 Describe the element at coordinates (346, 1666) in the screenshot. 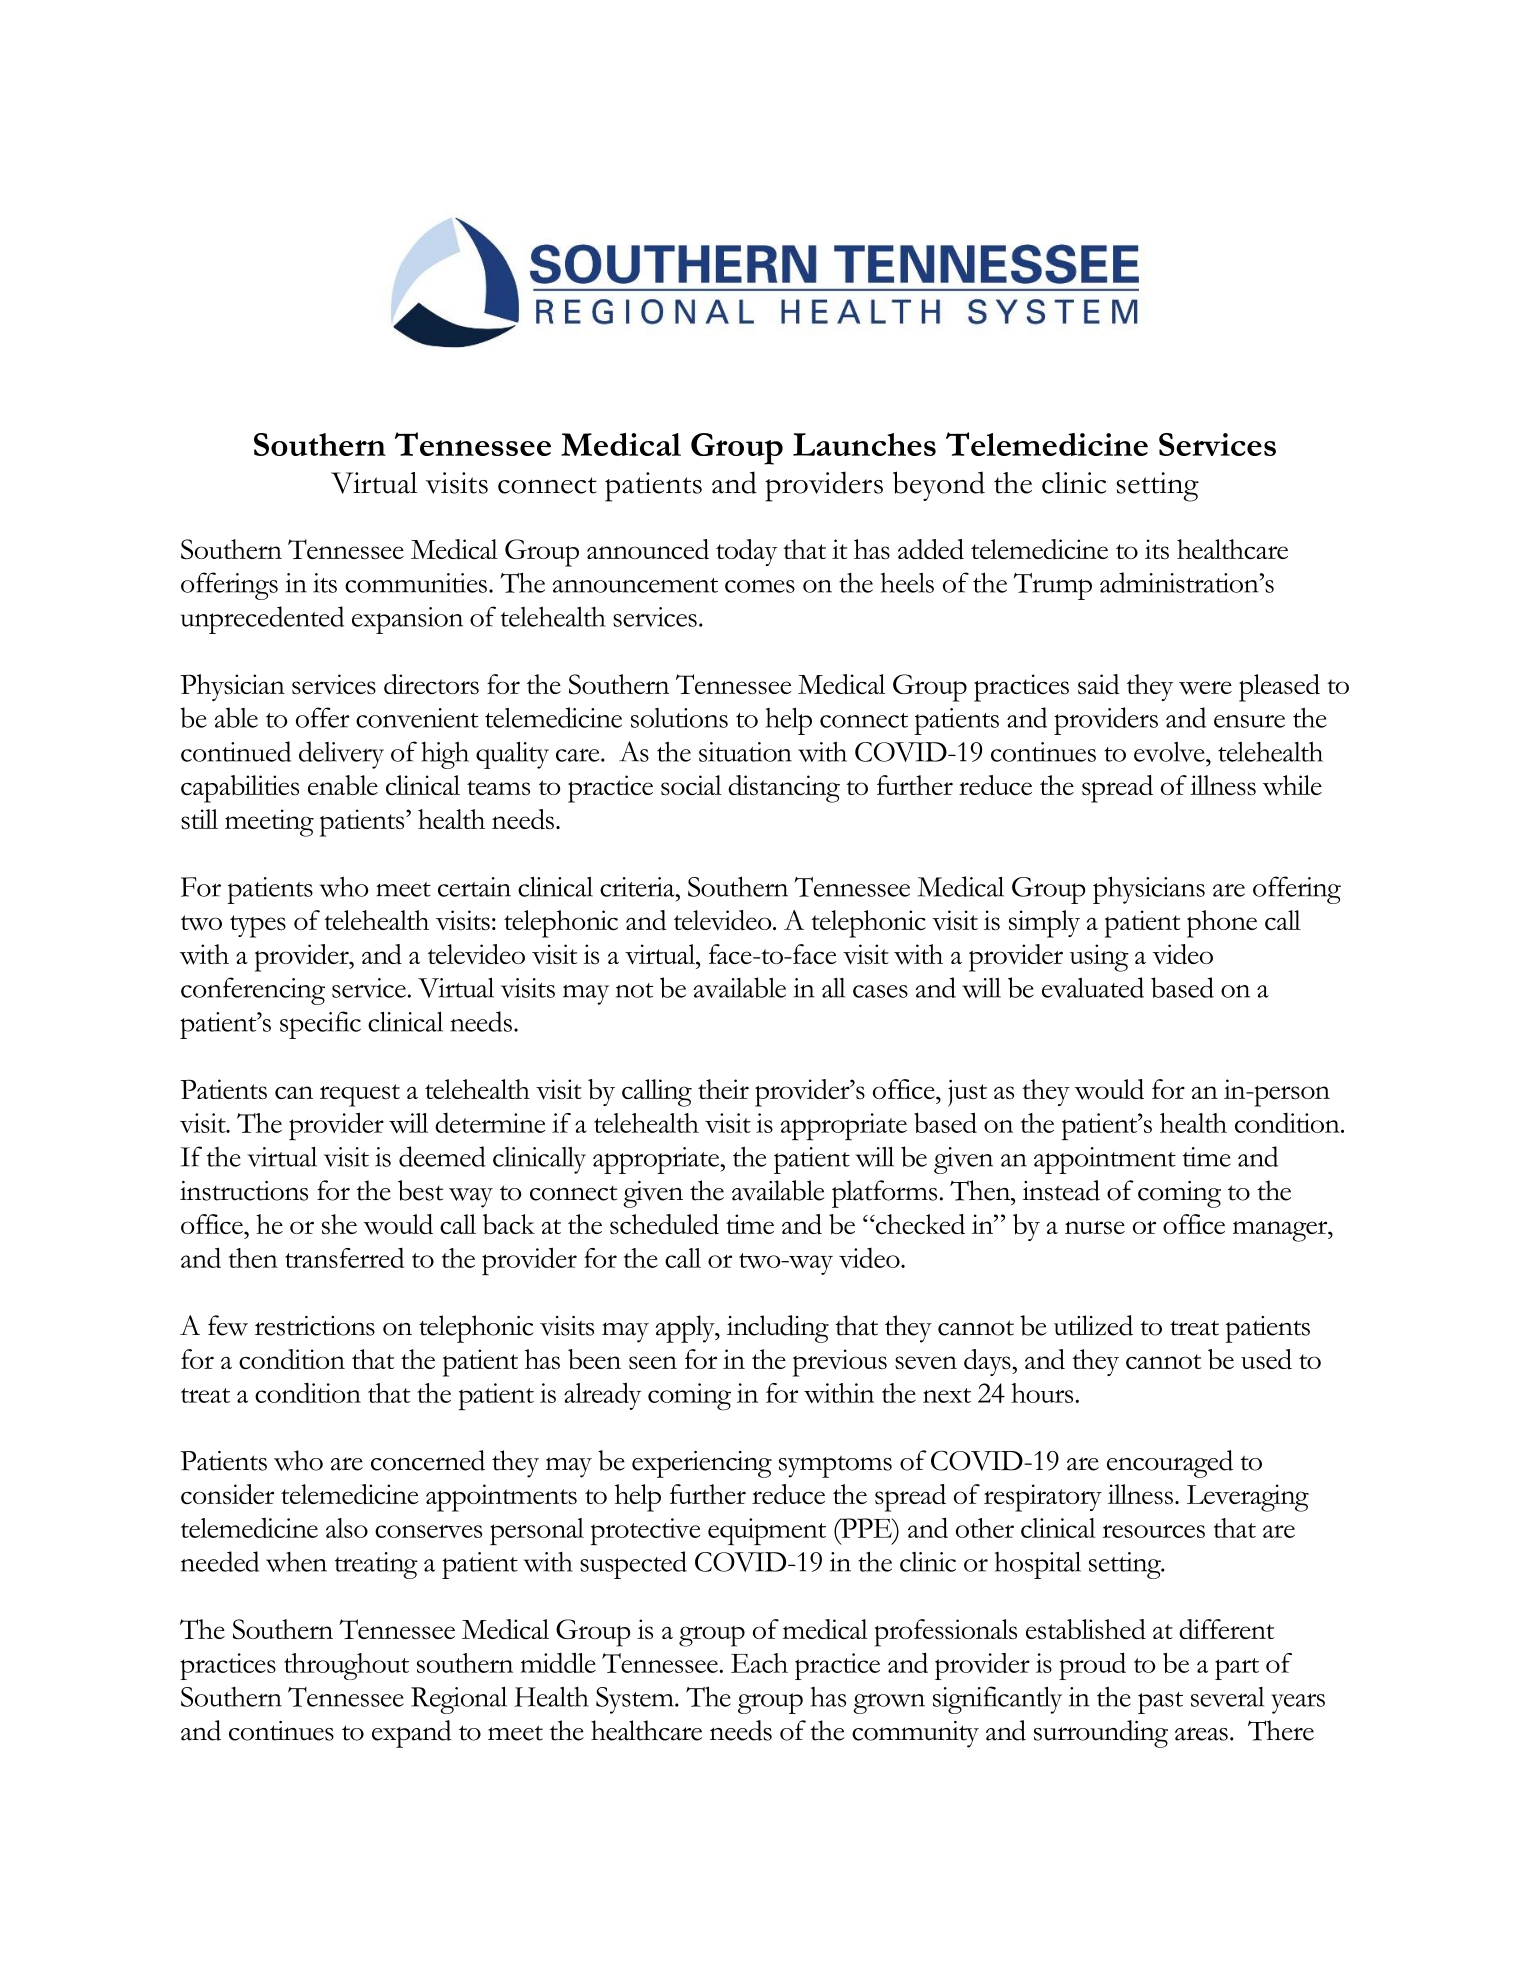

I see `throughout` at that location.
